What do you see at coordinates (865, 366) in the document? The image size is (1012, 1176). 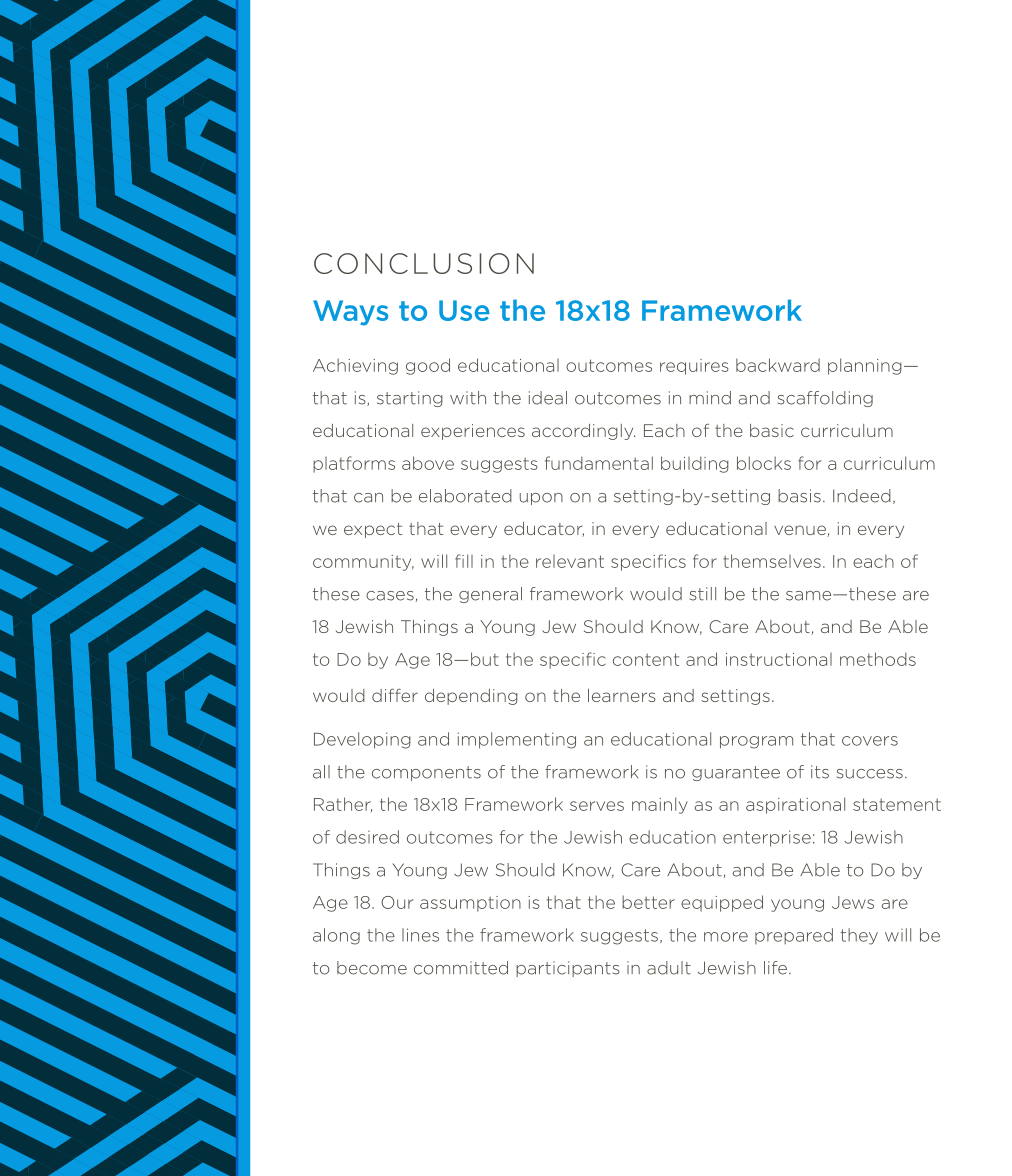 I see `planning` at bounding box center [865, 366].
